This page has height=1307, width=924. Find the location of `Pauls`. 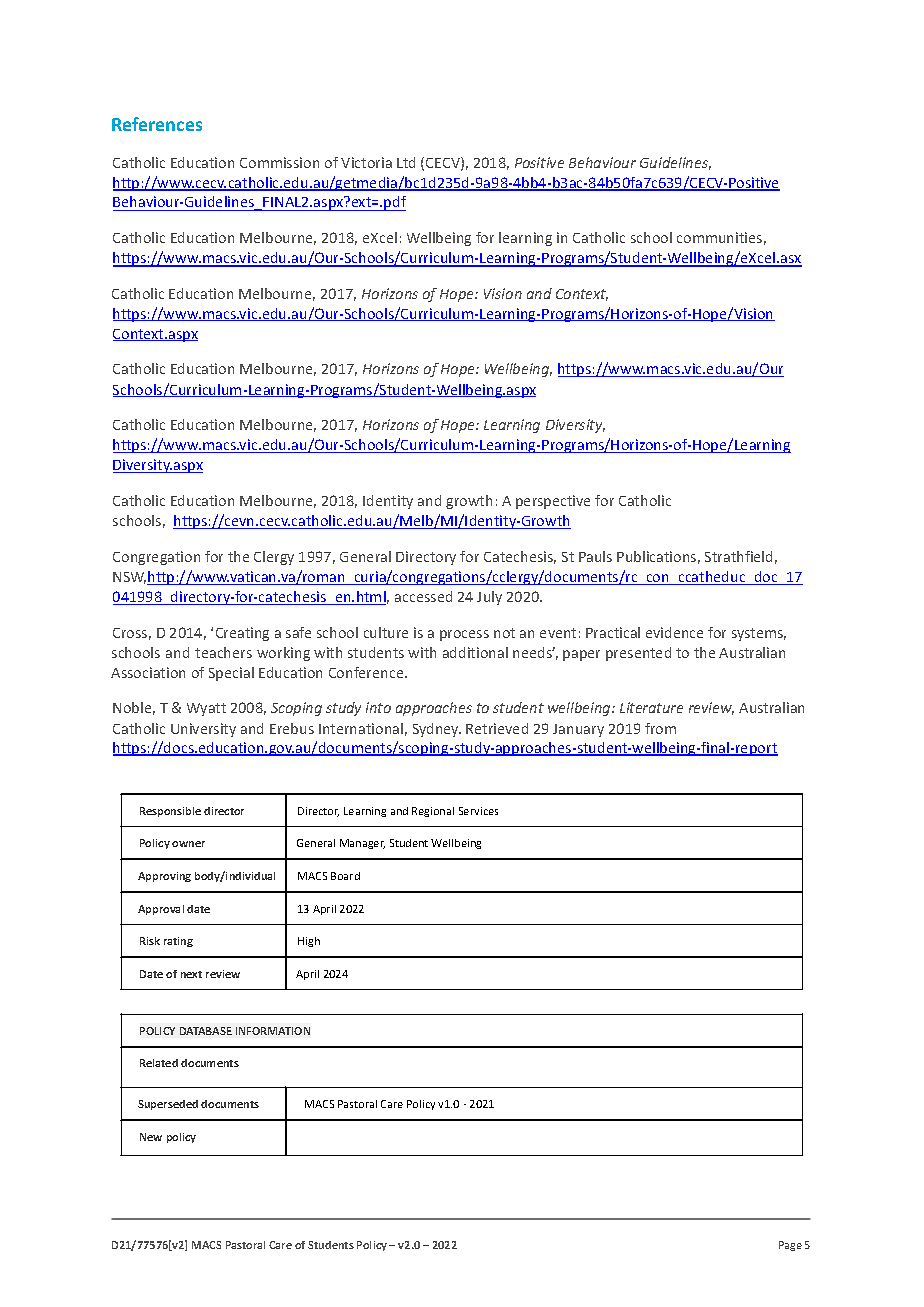

Pauls is located at coordinates (595, 556).
